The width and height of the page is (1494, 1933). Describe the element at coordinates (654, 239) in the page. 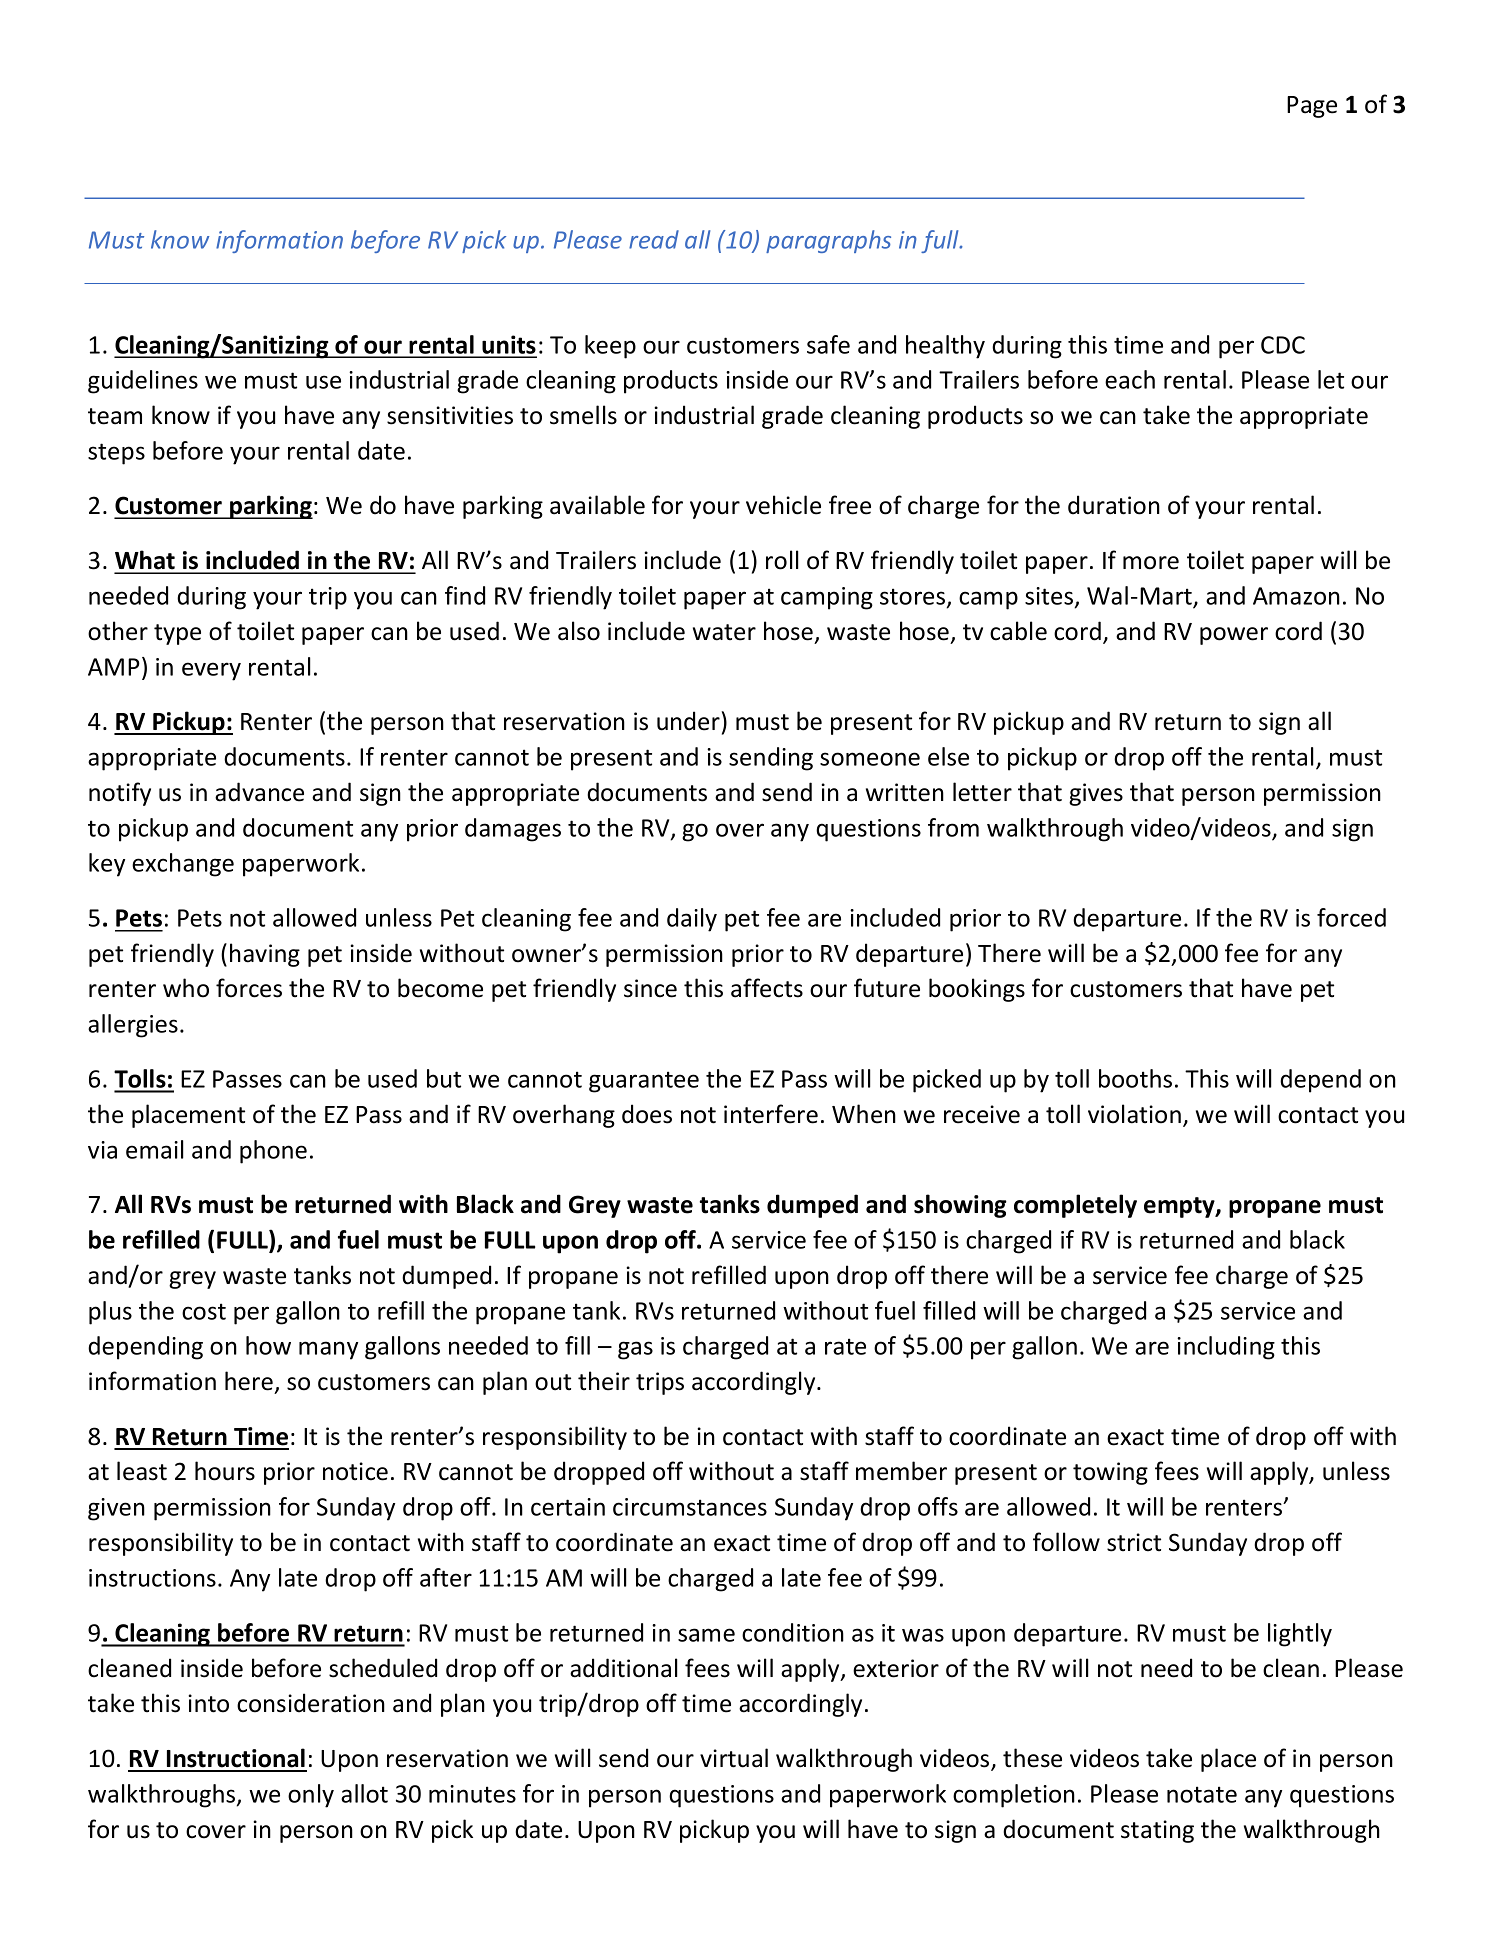

I see `read` at that location.
